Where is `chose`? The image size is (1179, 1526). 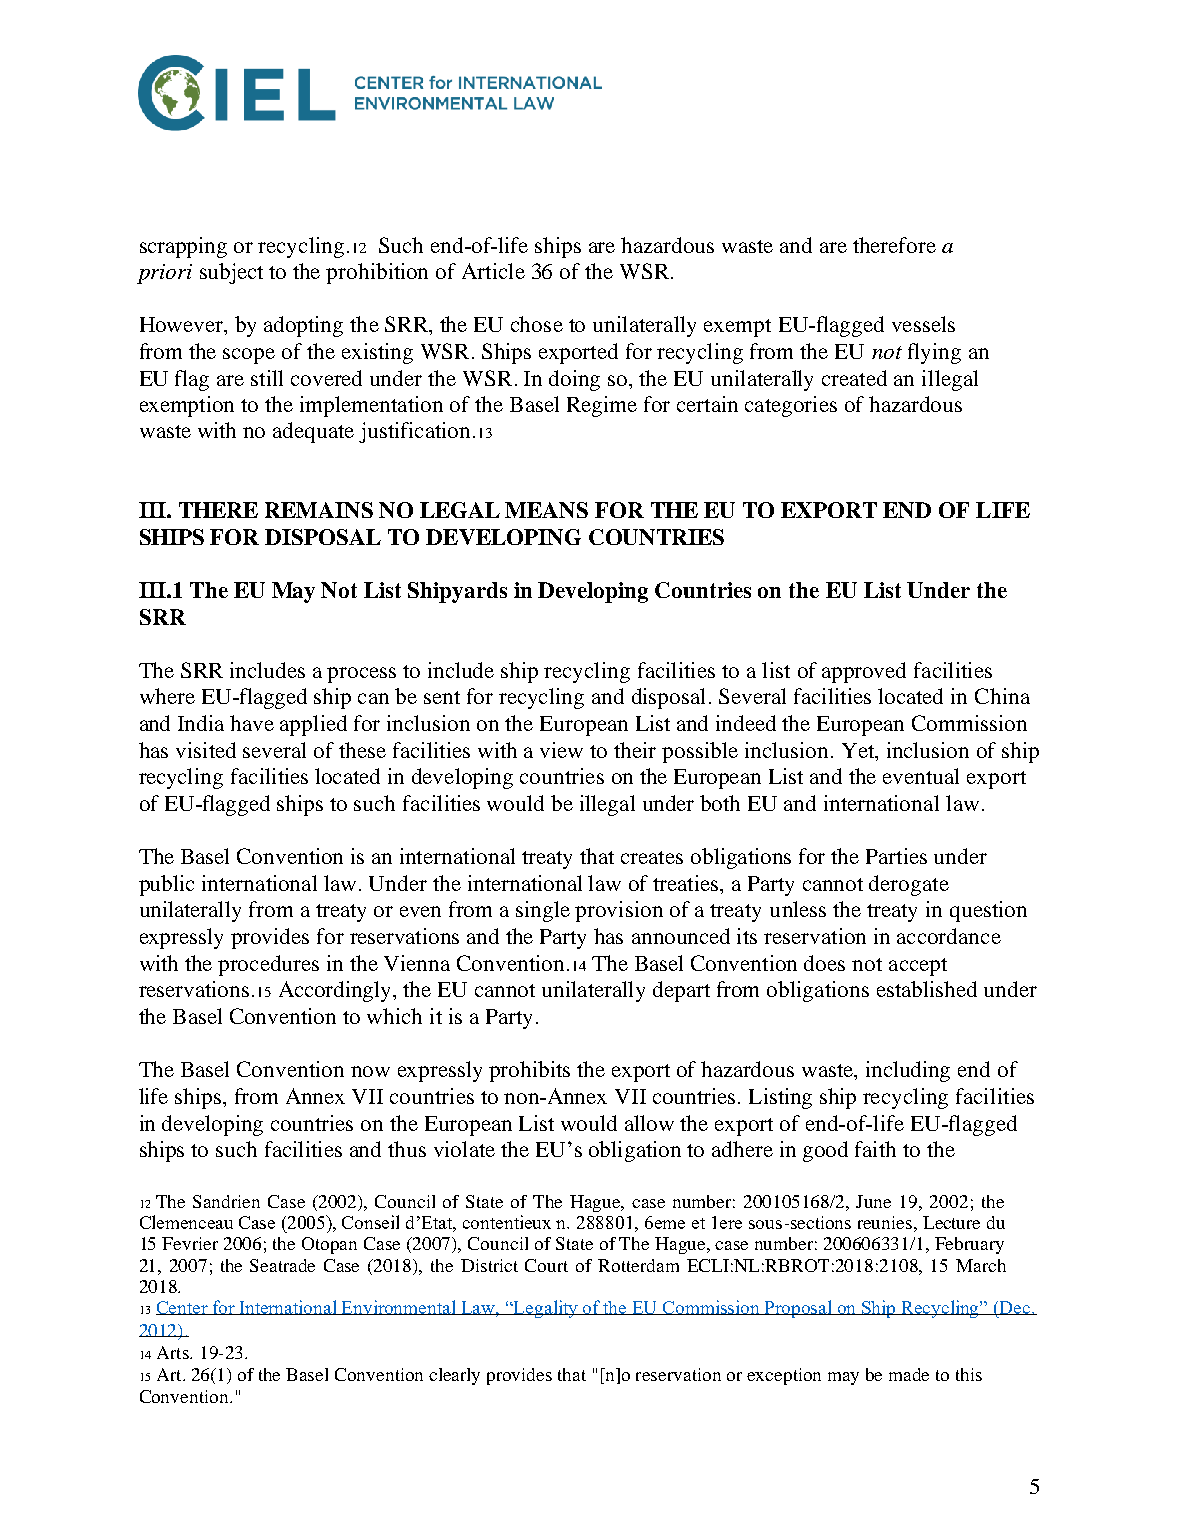 chose is located at coordinates (537, 324).
